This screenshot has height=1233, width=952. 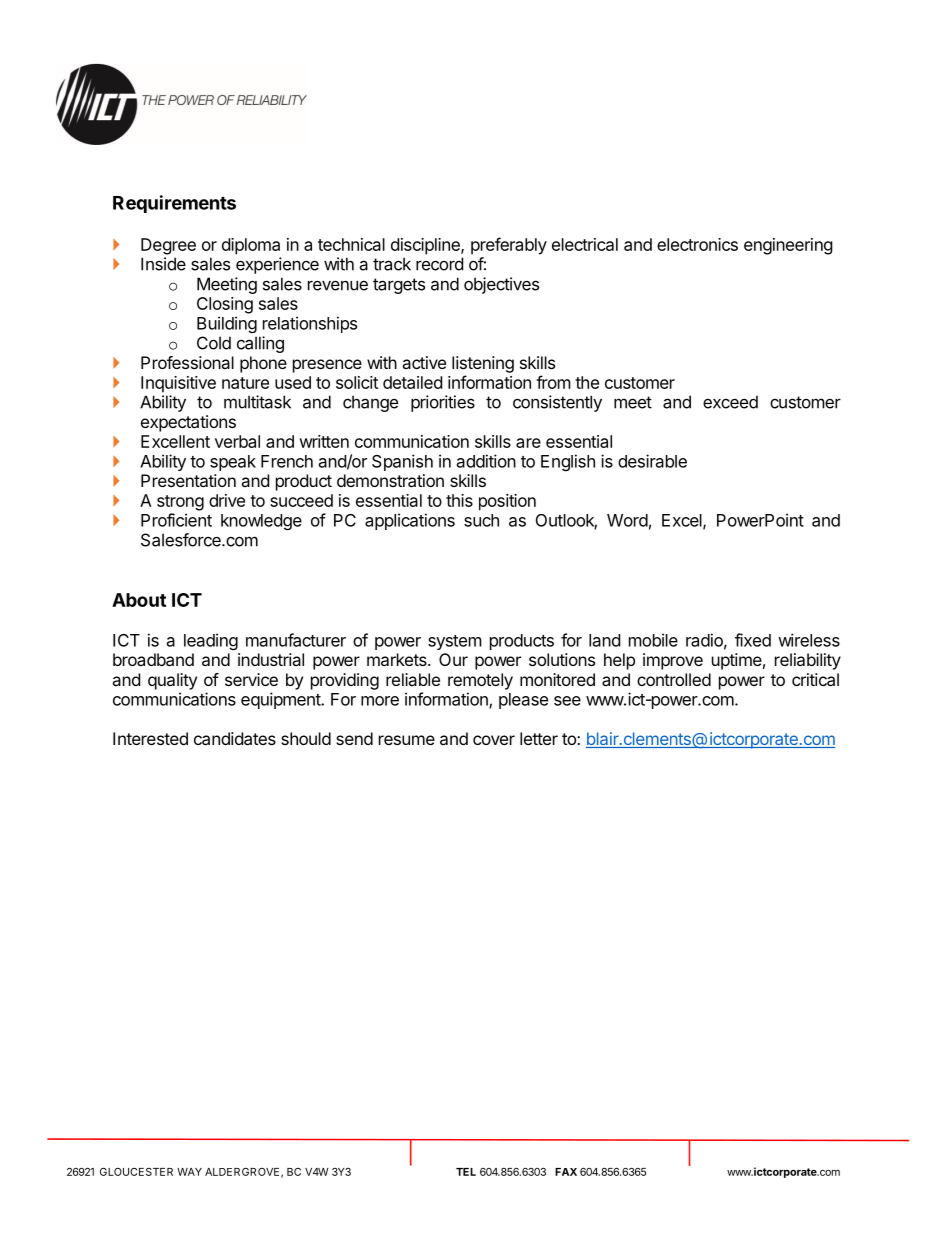 What do you see at coordinates (730, 402) in the screenshot?
I see `exceed` at bounding box center [730, 402].
